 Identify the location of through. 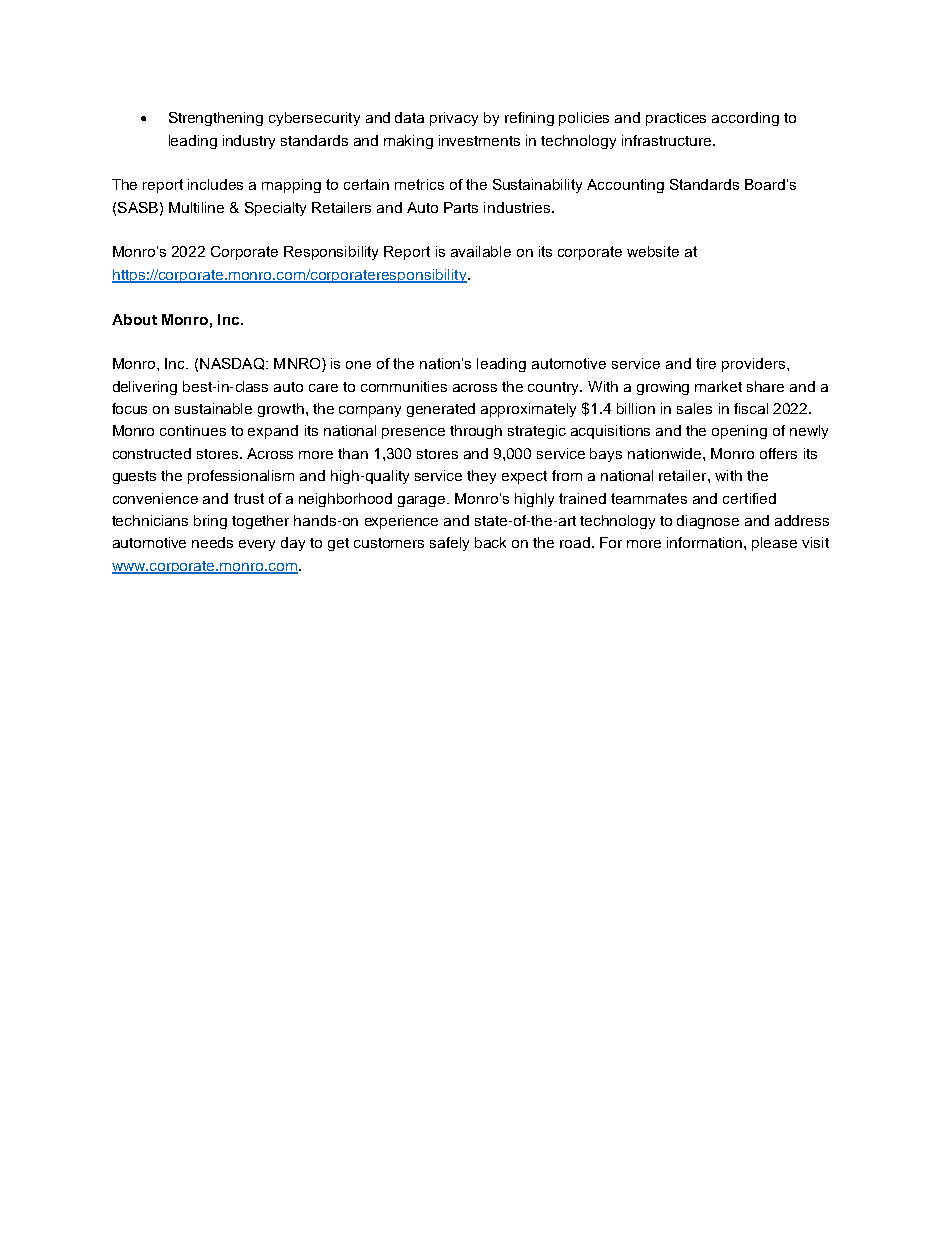
(476, 432).
